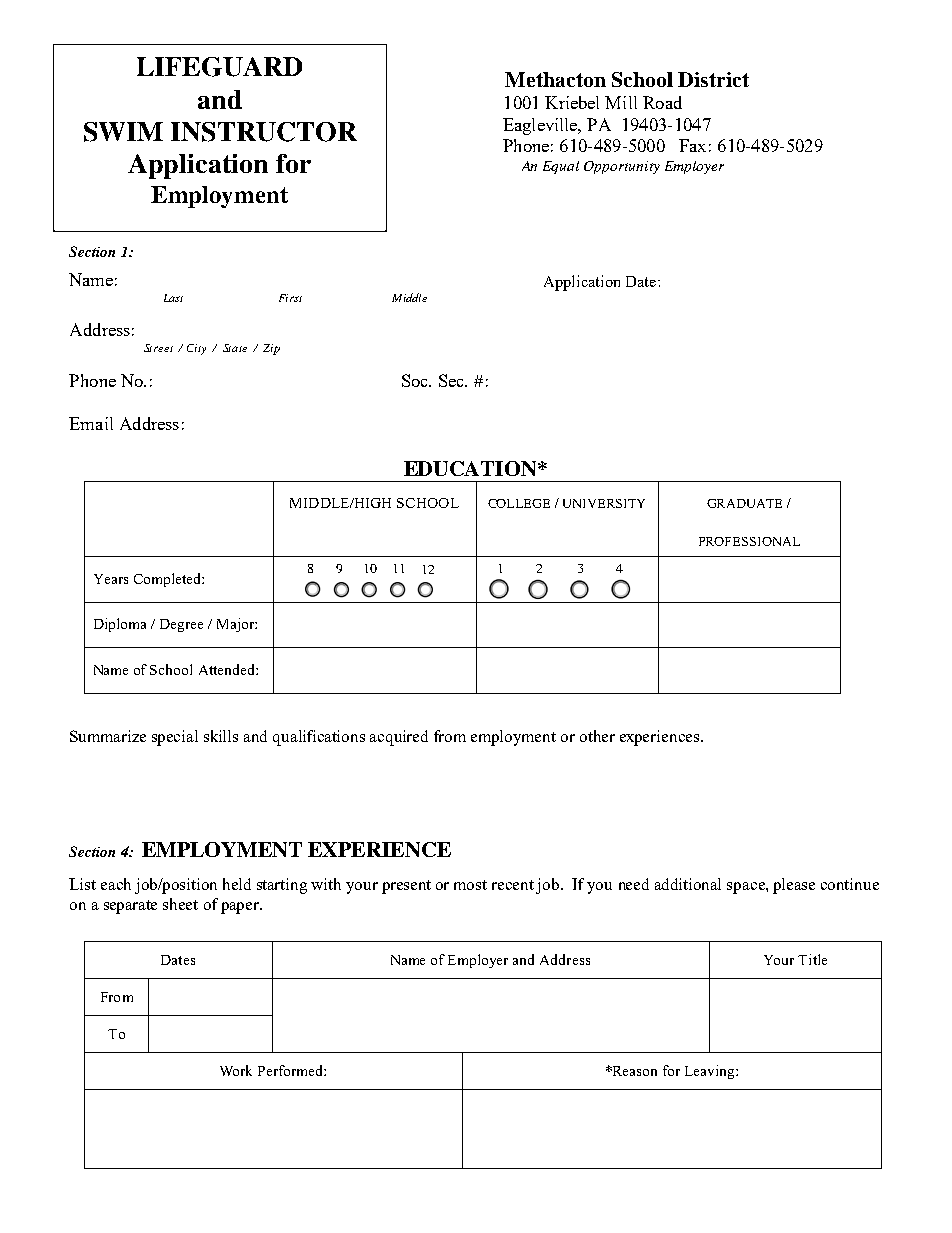 The height and width of the screenshot is (1233, 952). I want to click on Work, so click(236, 1070).
